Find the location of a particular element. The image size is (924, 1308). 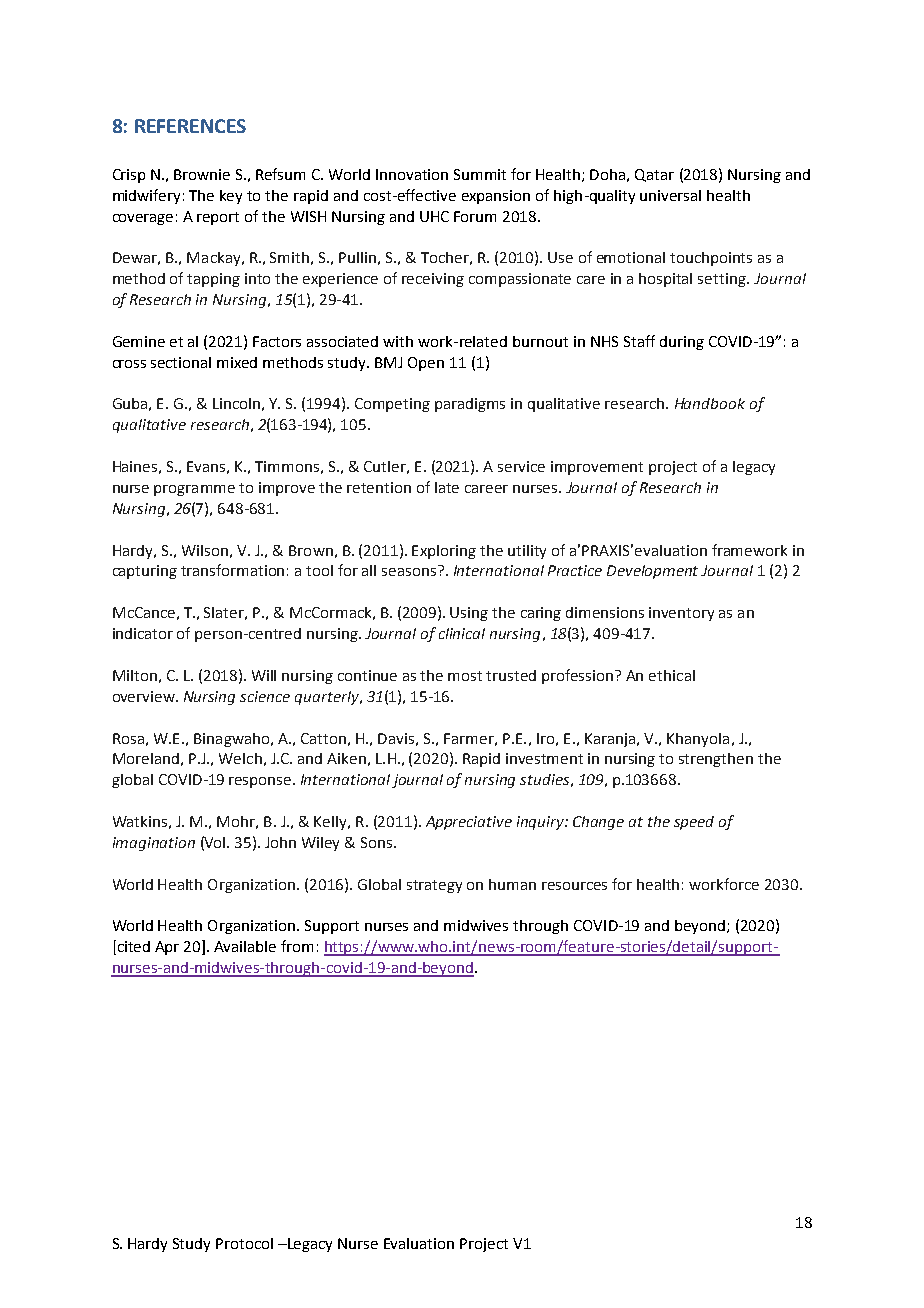

from is located at coordinates (297, 946).
